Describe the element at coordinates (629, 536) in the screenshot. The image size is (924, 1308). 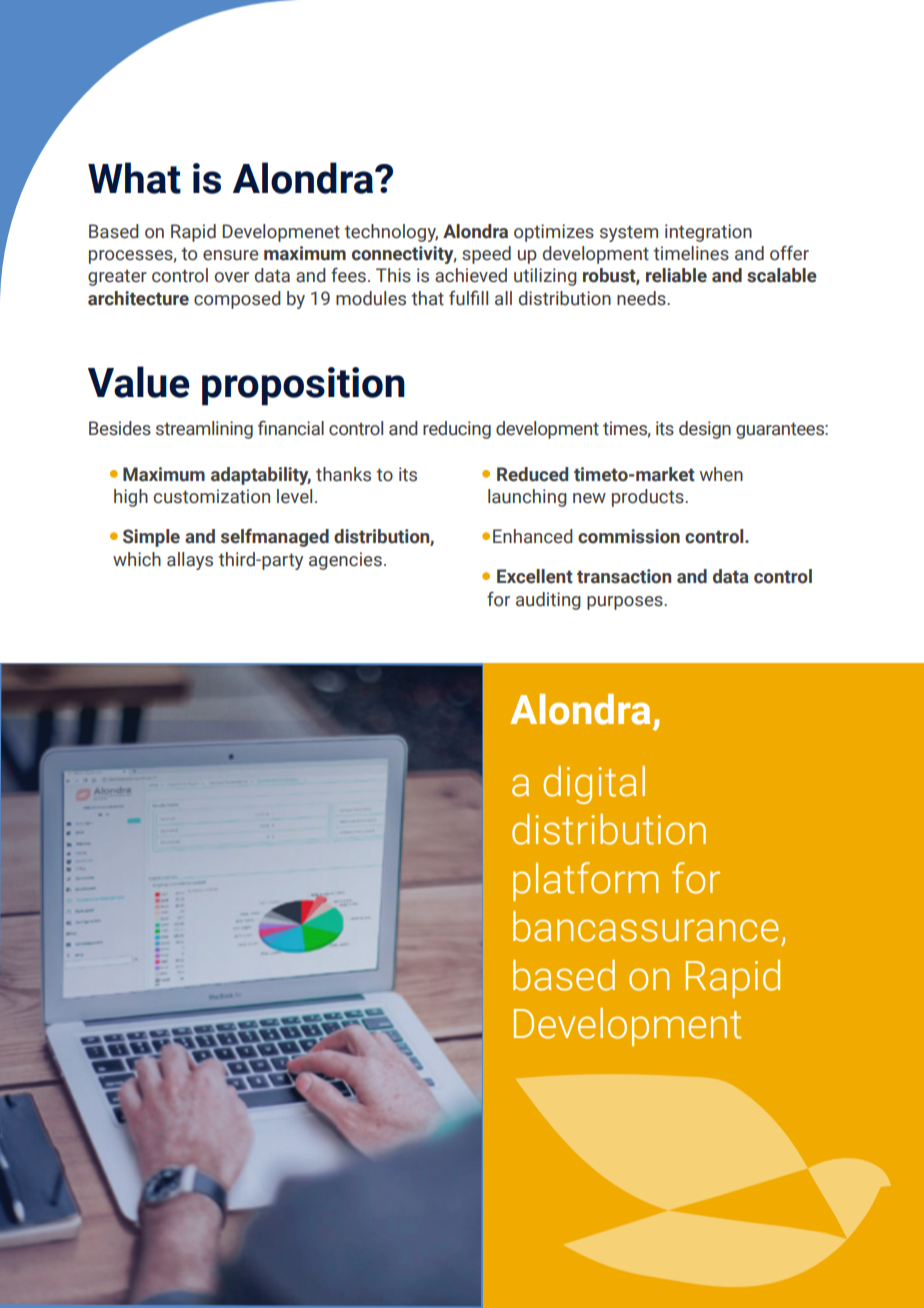
I see `commission` at that location.
